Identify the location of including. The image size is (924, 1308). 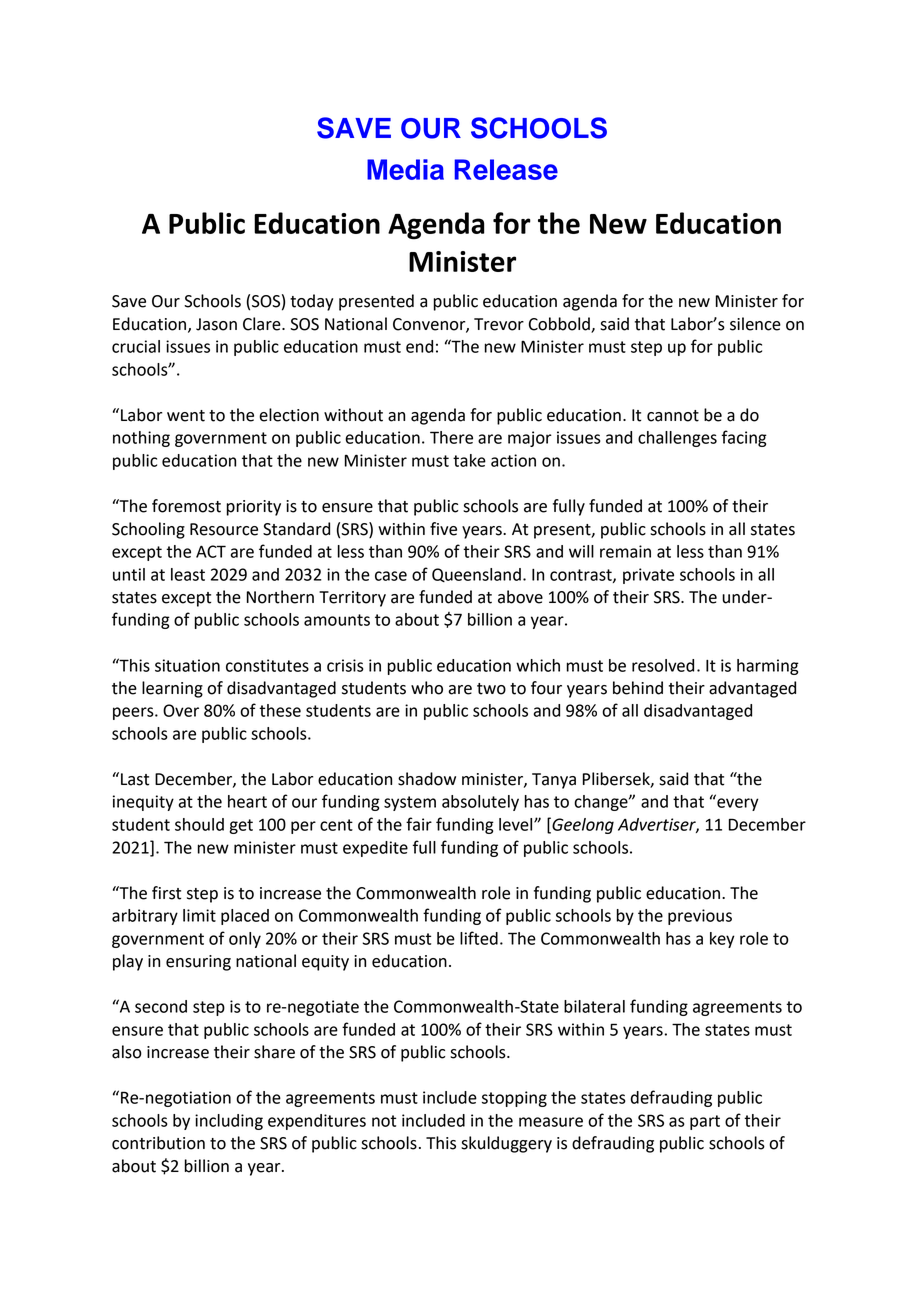
(229, 1122).
